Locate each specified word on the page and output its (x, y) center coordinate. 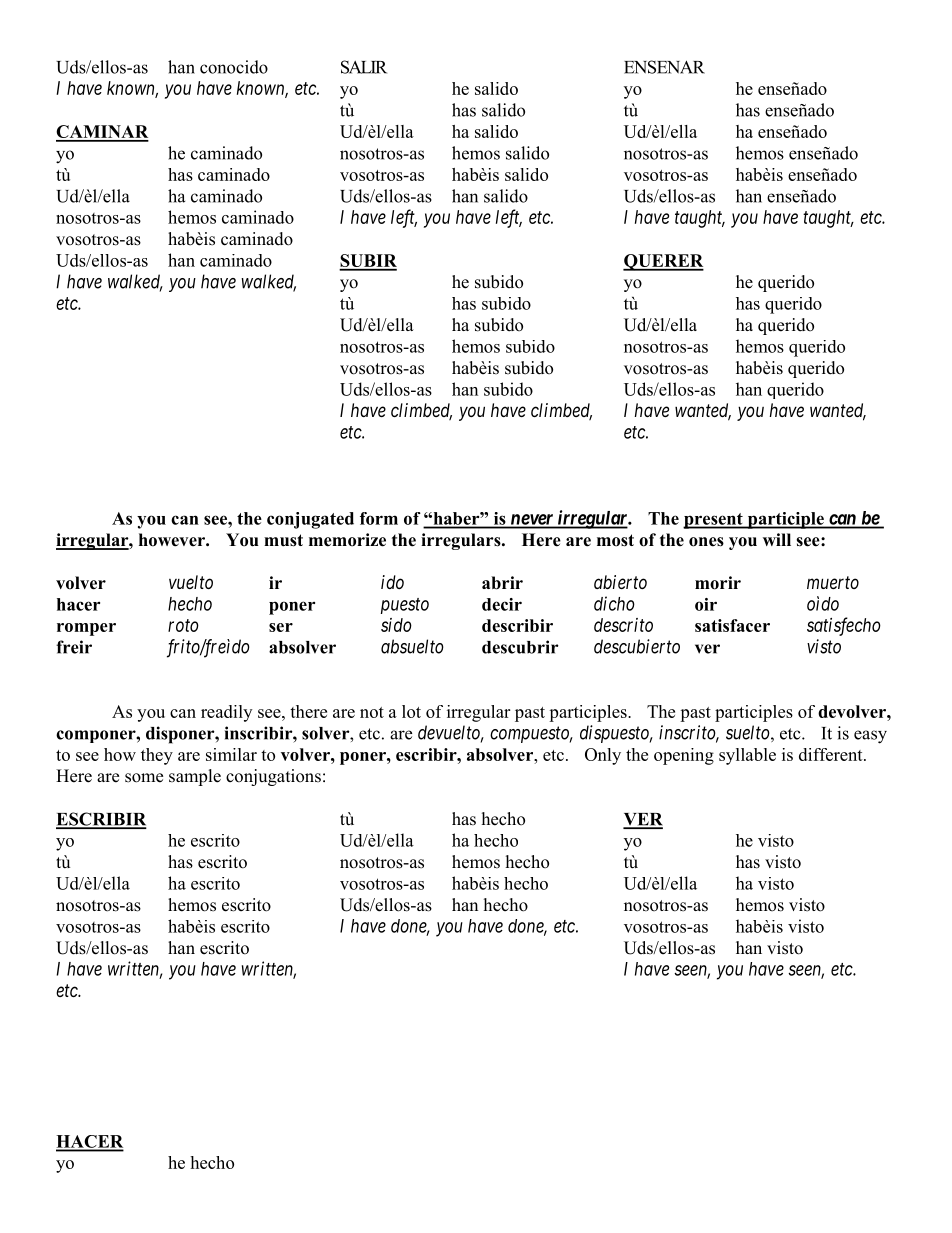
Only (603, 756)
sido (396, 625)
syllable (747, 756)
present (714, 521)
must (283, 540)
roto (183, 625)
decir (502, 604)
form (379, 518)
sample (195, 777)
